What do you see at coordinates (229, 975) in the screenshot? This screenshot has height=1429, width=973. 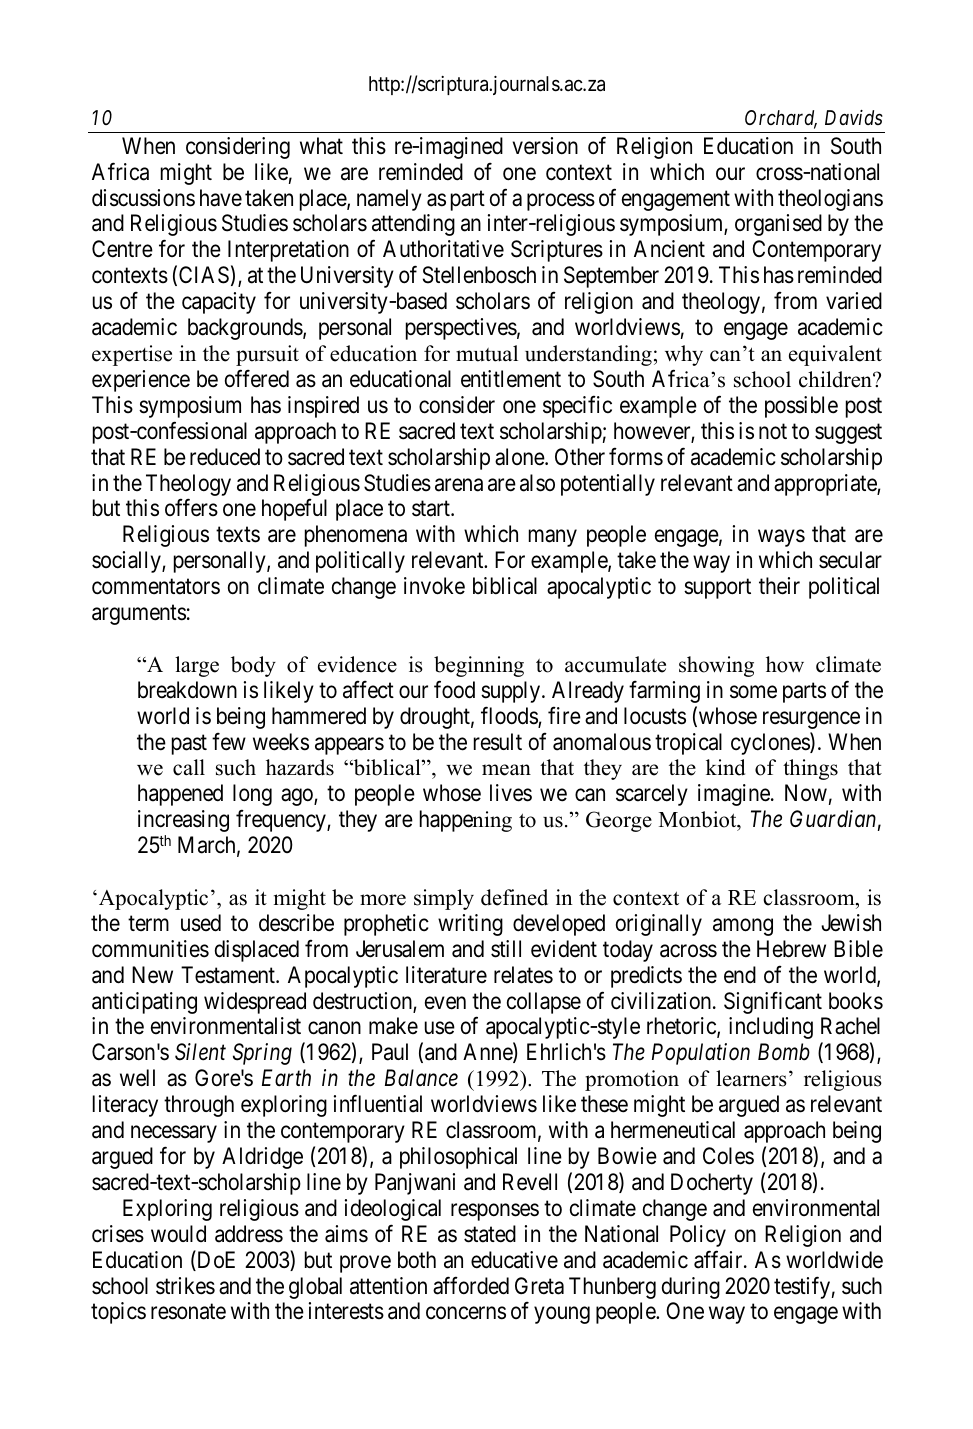 I see `Testament` at bounding box center [229, 975].
